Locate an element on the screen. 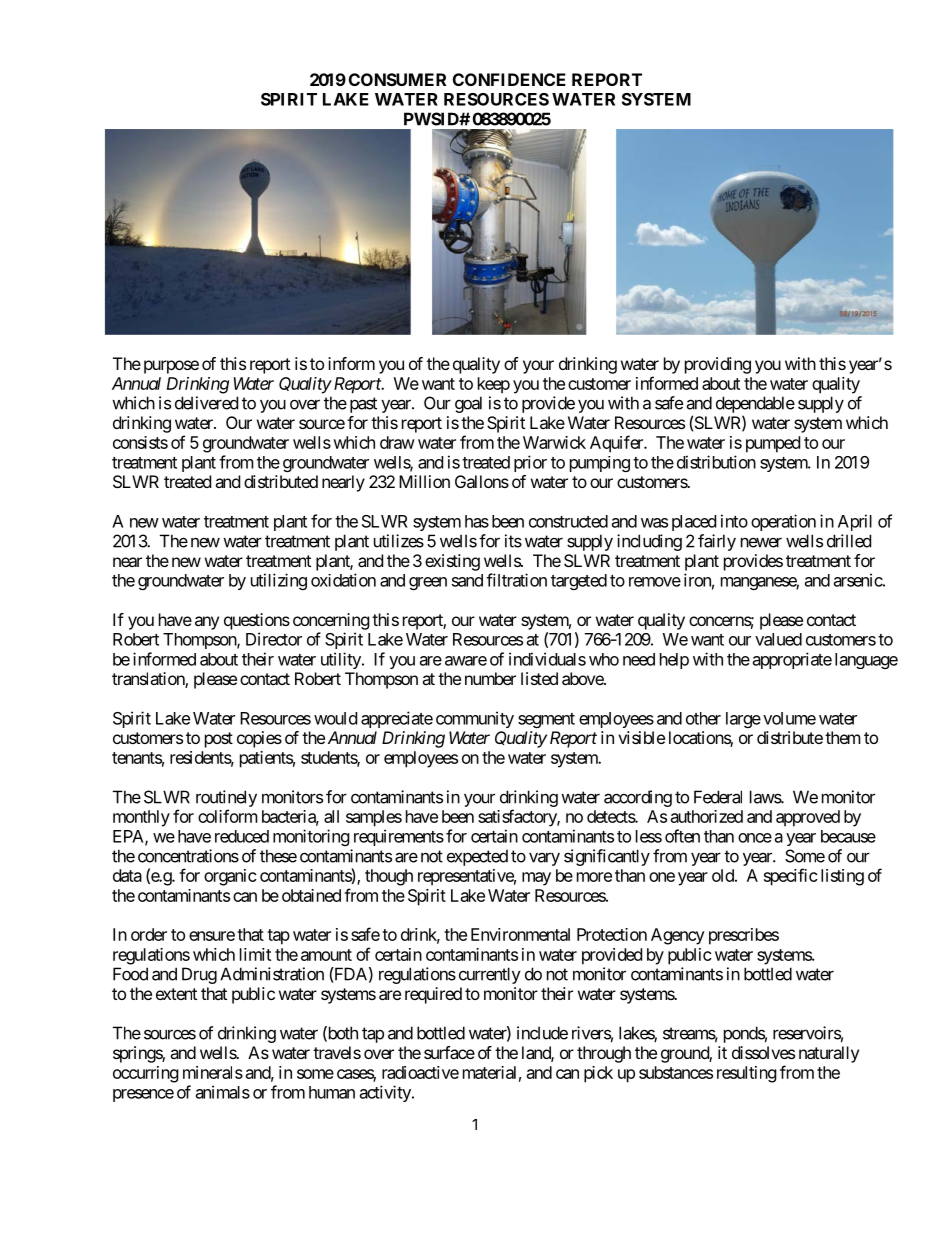 This screenshot has width=952, height=1233. post is located at coordinates (219, 740).
